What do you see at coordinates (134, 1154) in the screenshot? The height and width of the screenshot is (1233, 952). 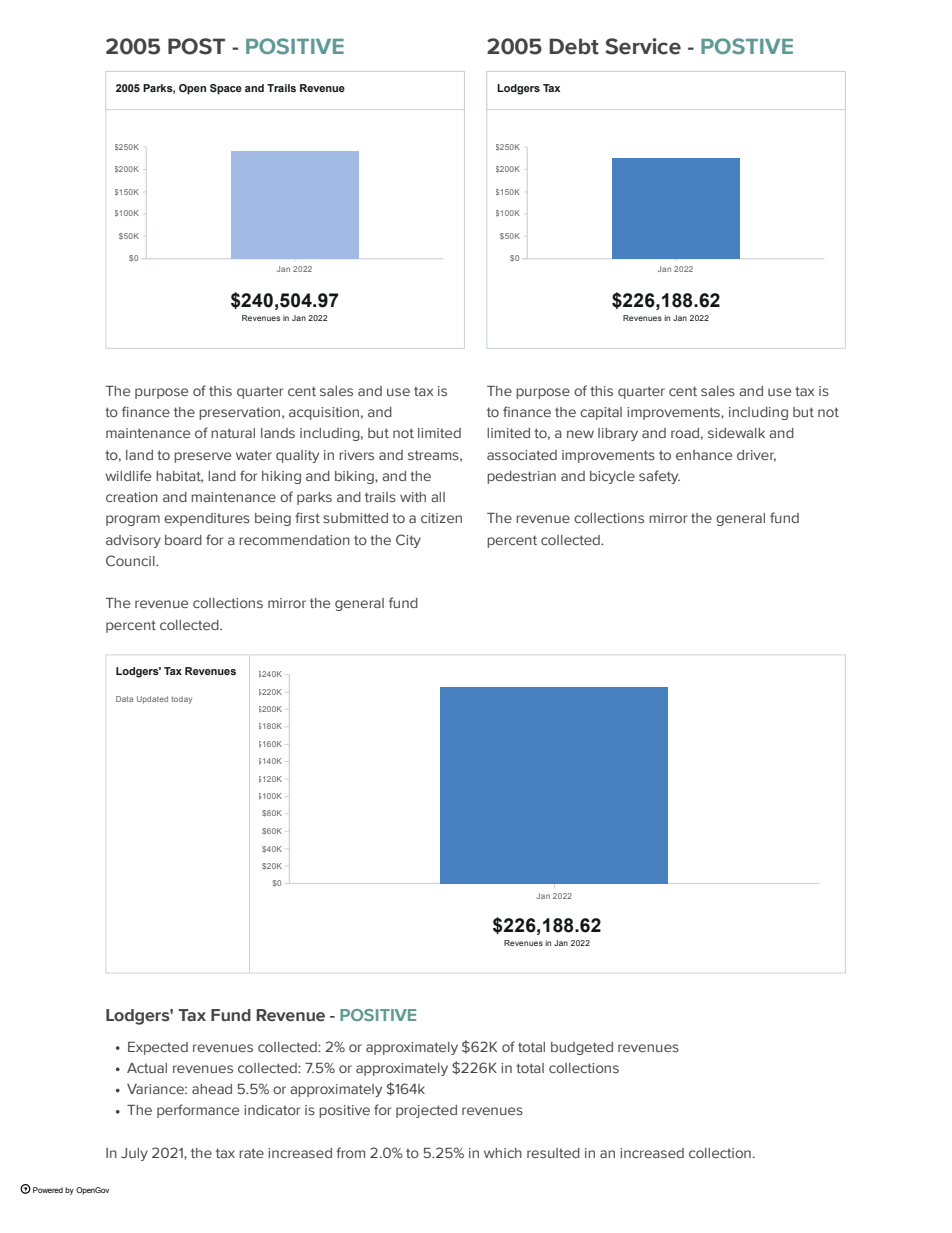 I see `July` at bounding box center [134, 1154].
